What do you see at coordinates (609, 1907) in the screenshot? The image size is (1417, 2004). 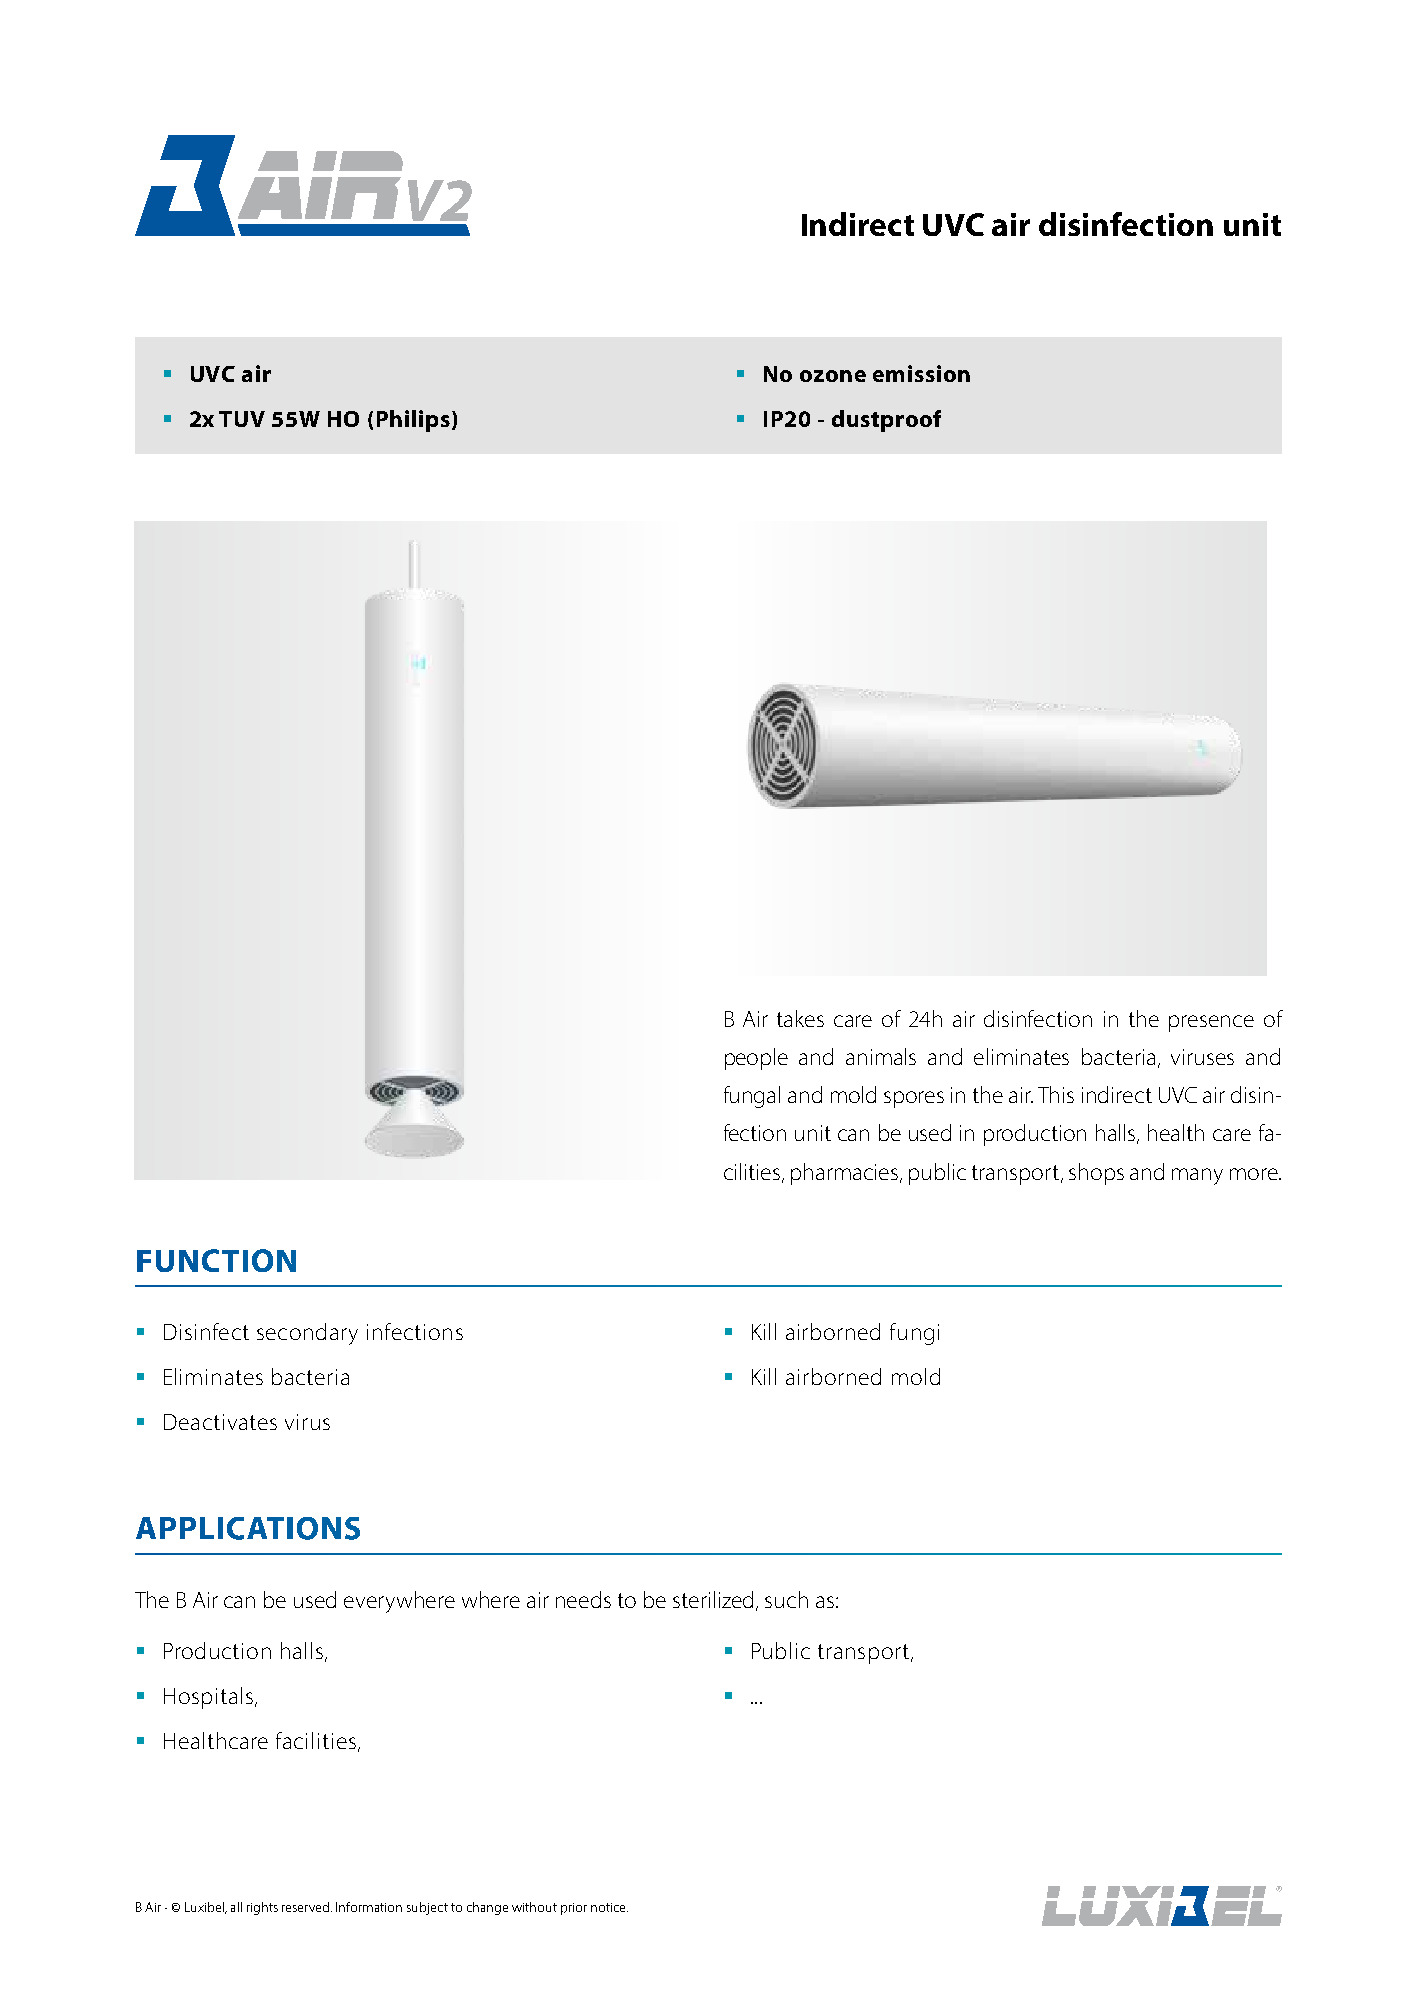 I see `notice` at bounding box center [609, 1907].
